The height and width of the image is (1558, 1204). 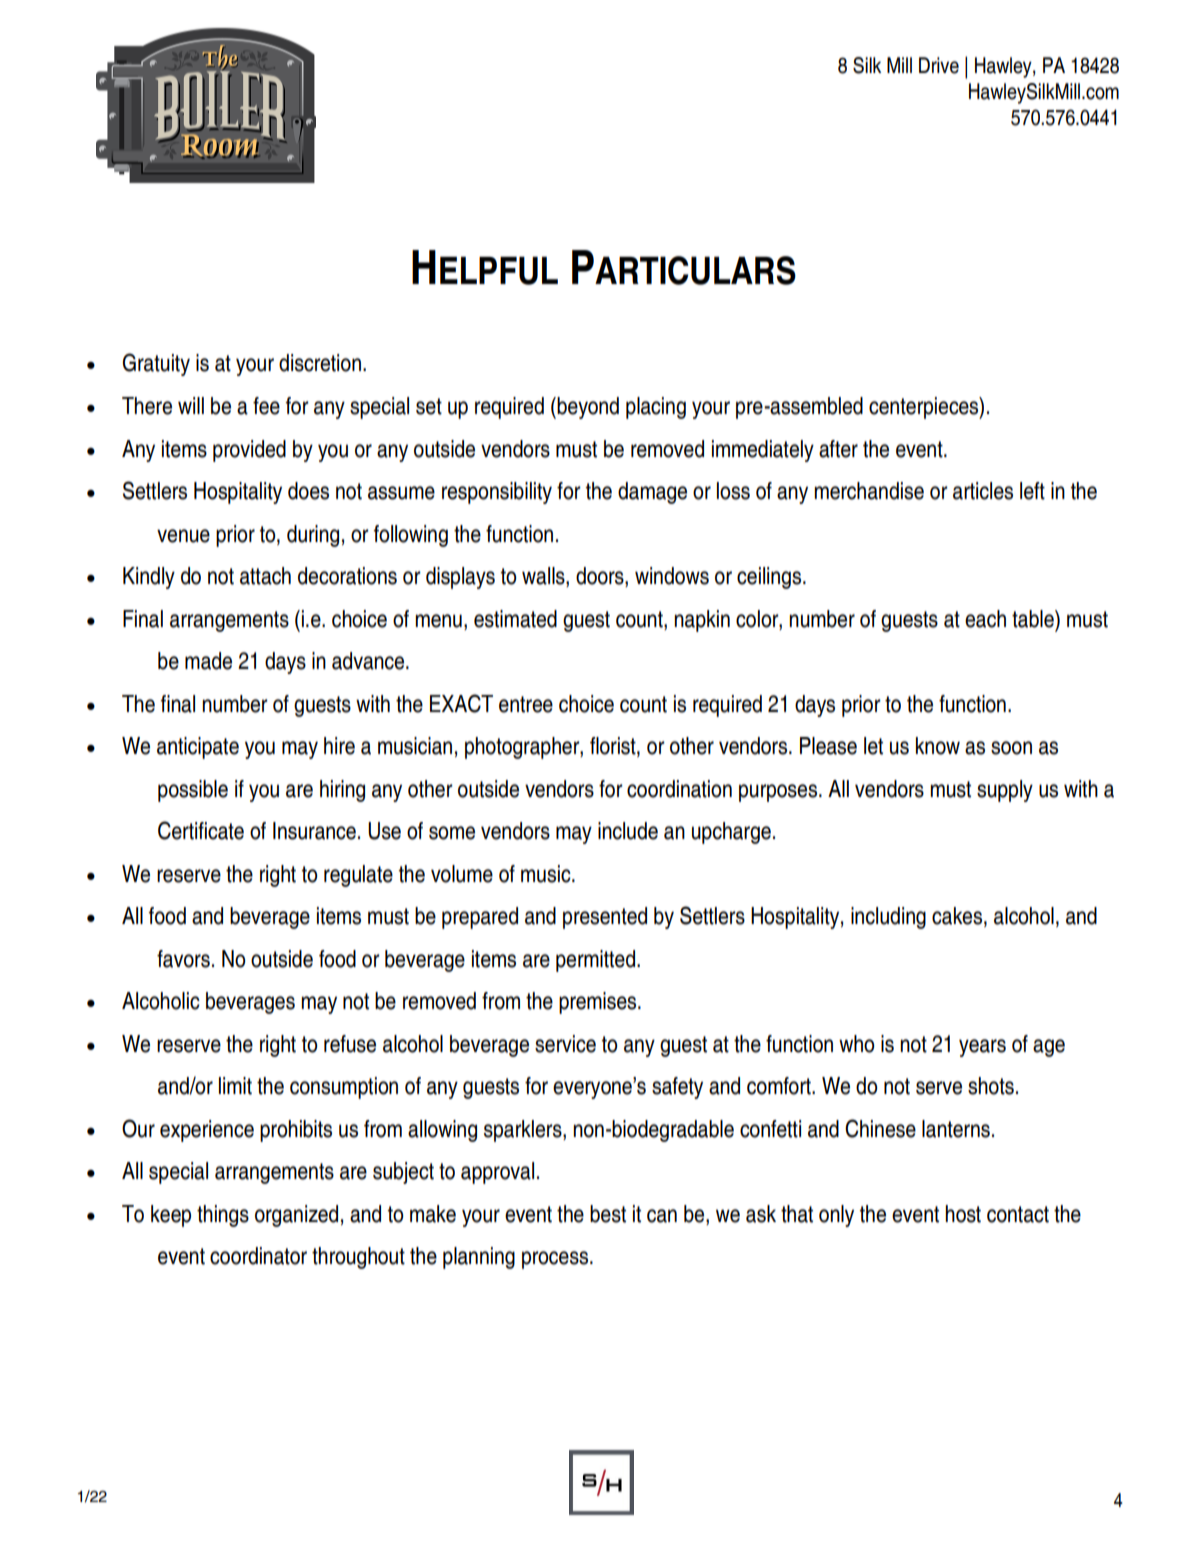 I want to click on cakes, so click(x=957, y=916).
